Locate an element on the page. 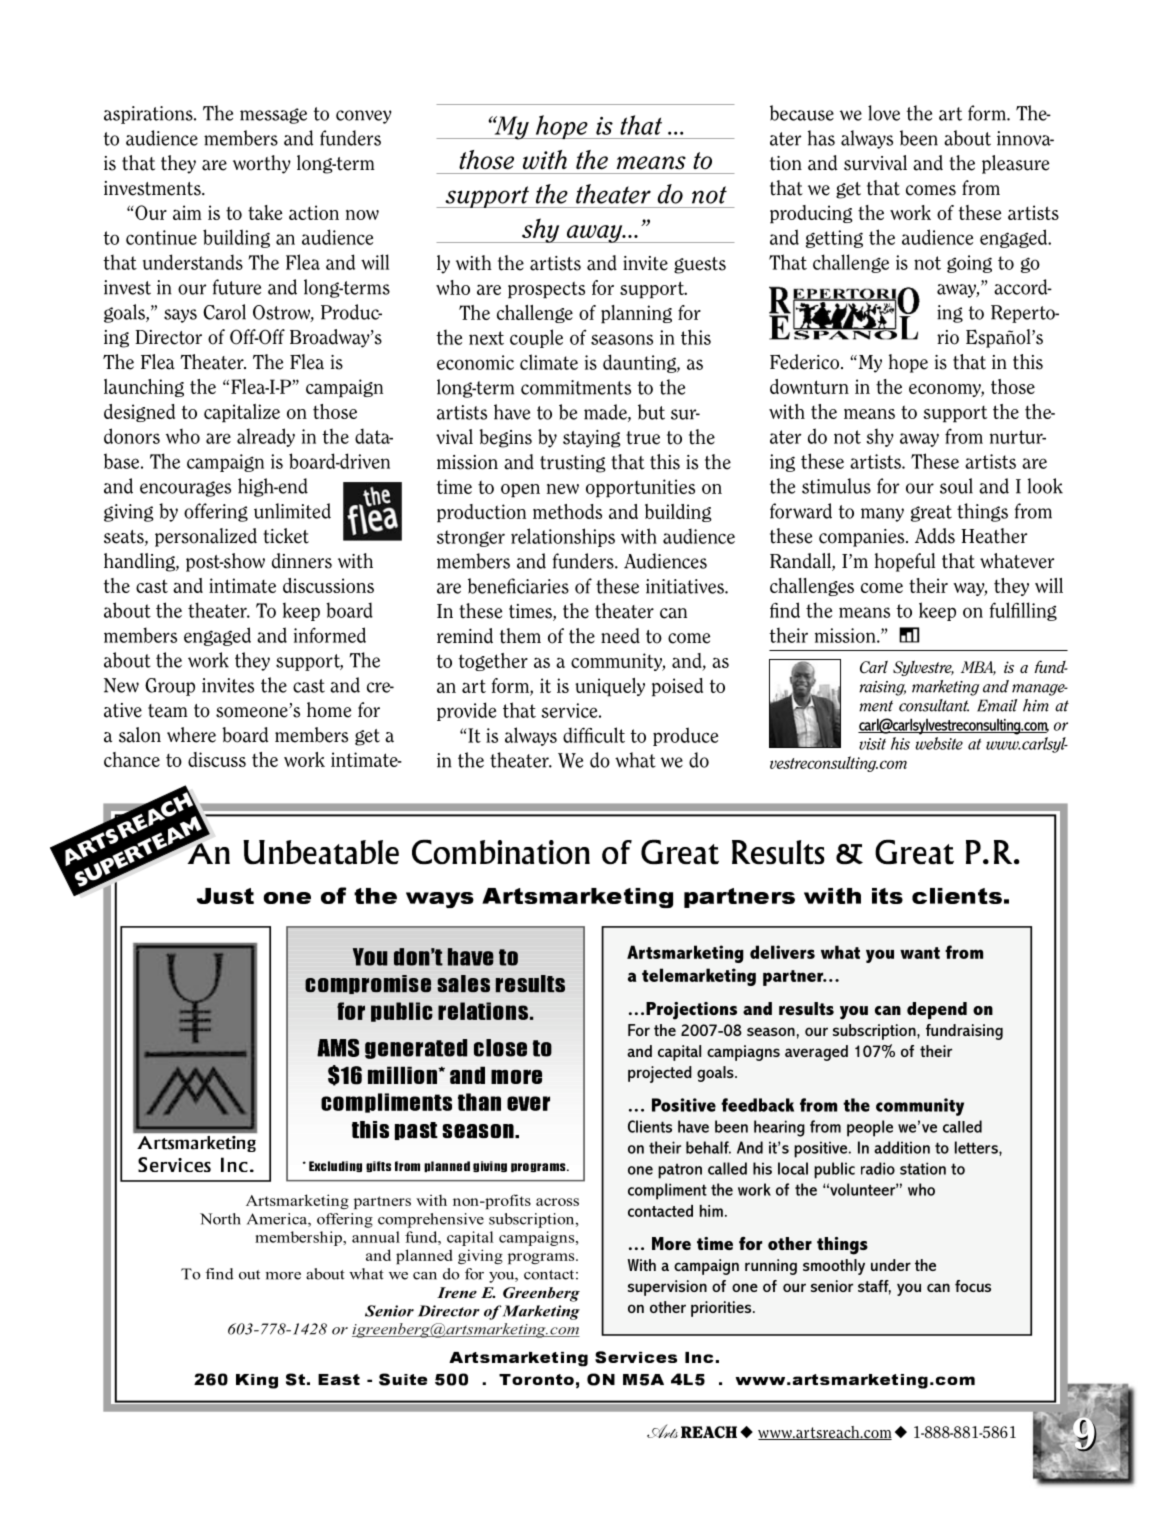 This page has height=1515, width=1171. FUTURE is located at coordinates (237, 287).
